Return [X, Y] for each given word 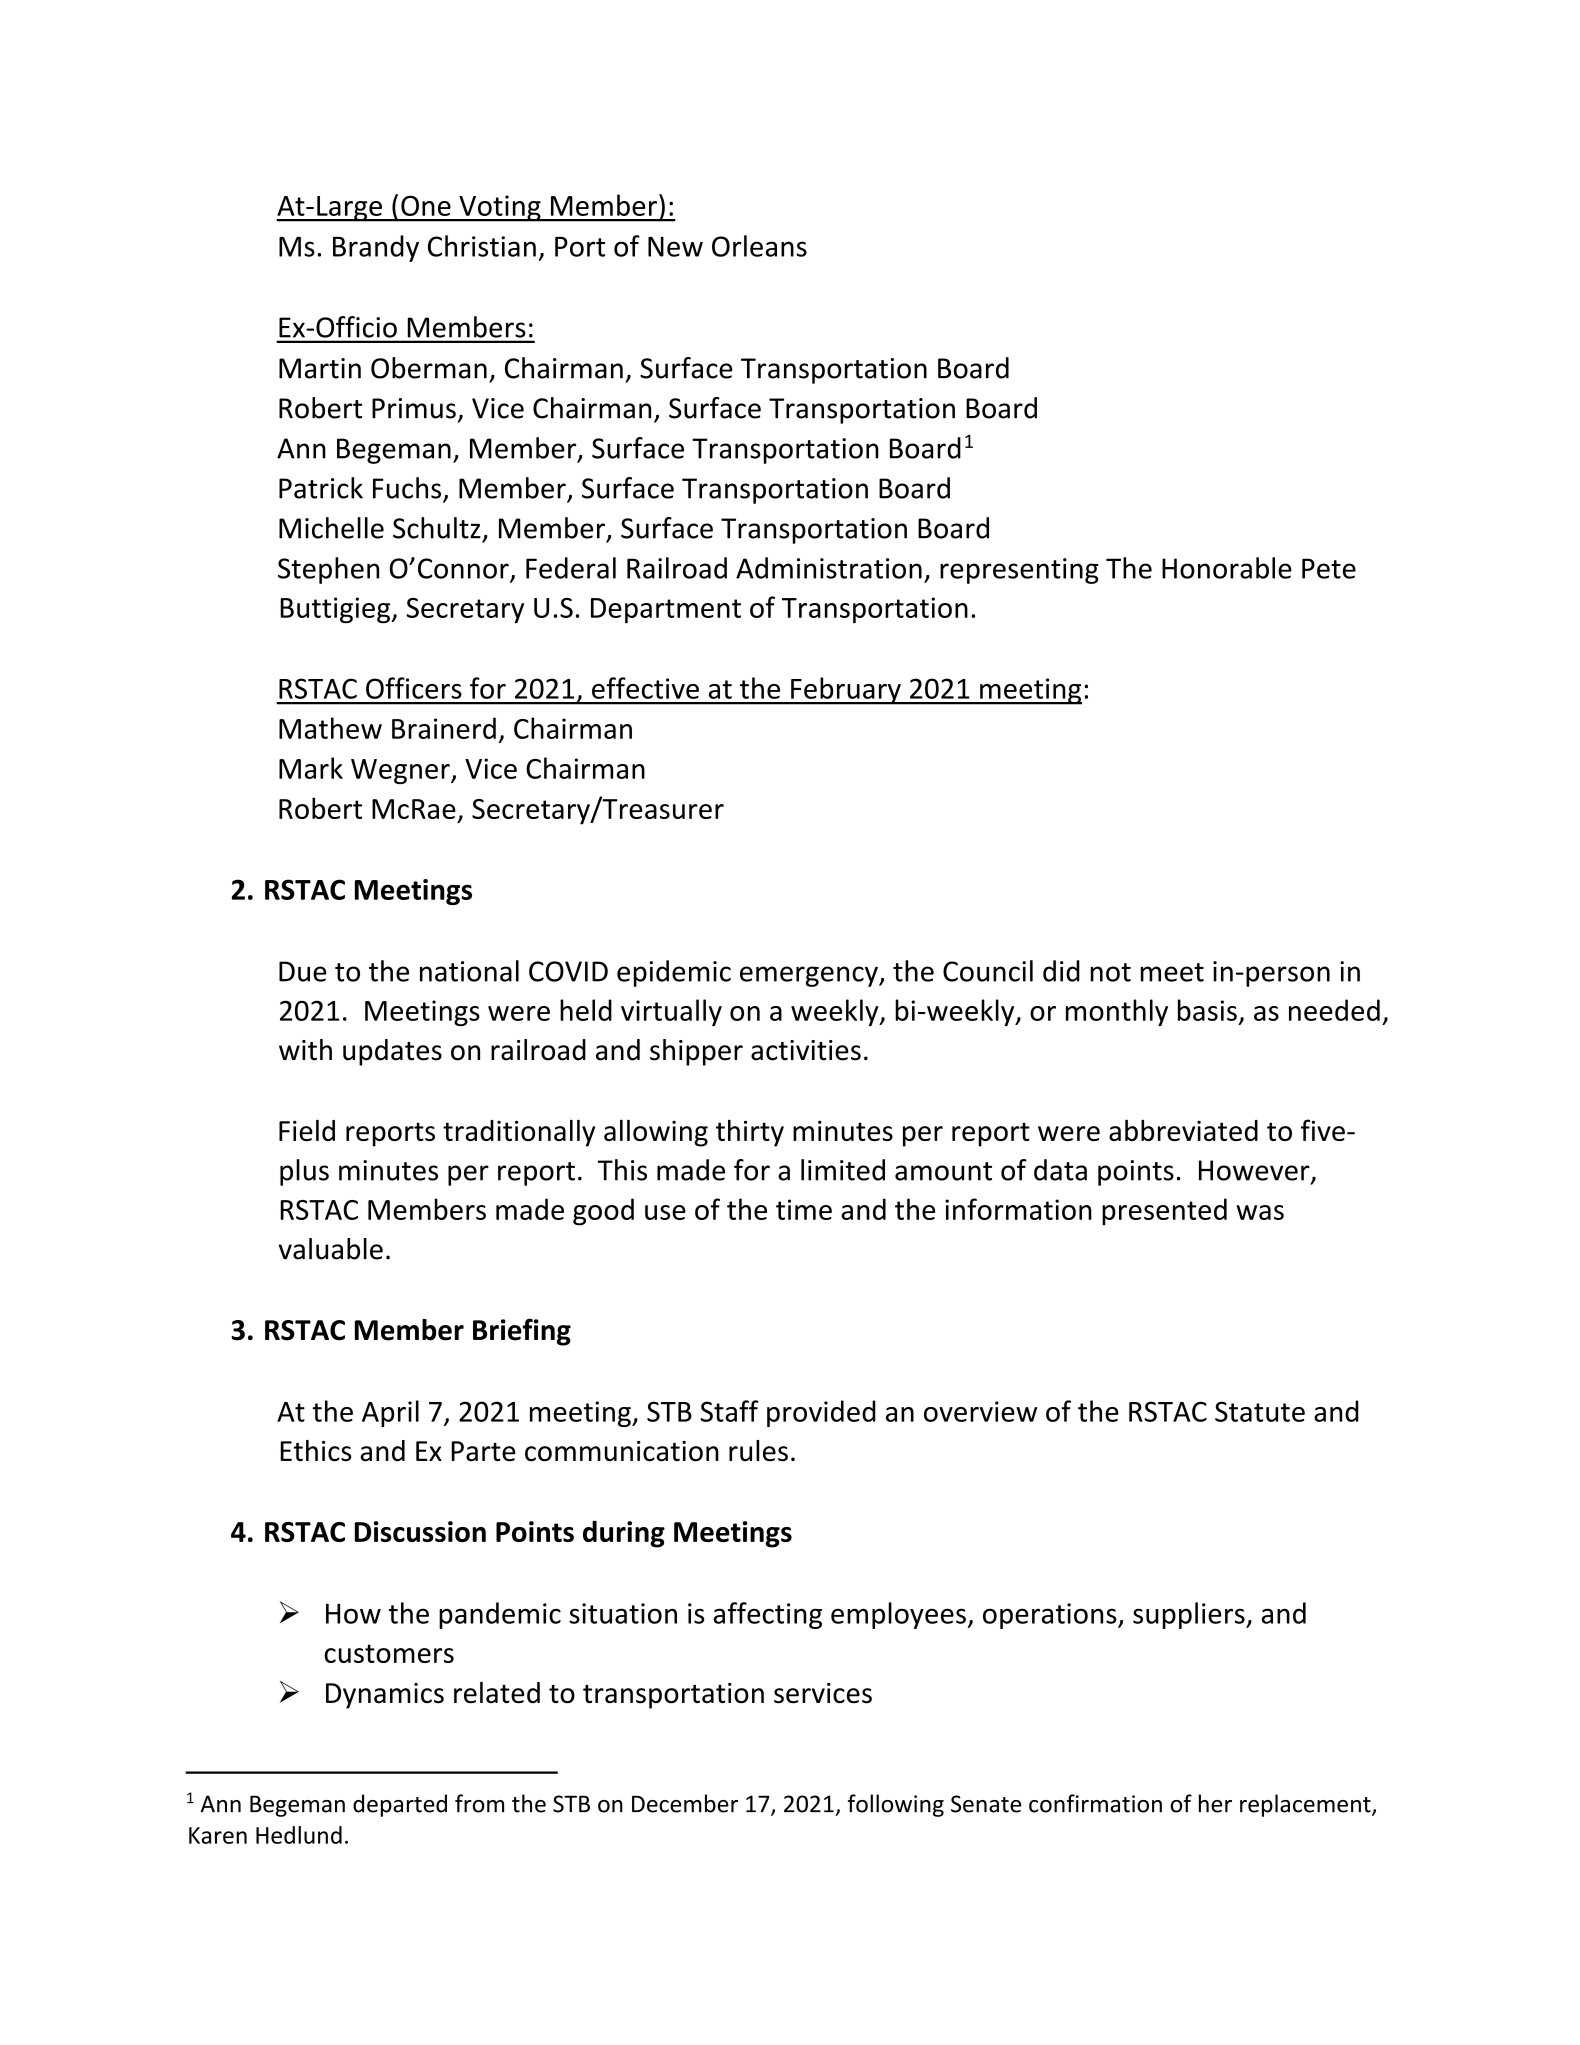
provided [821, 1413]
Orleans [759, 246]
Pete [1329, 568]
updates [392, 1052]
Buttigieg [336, 610]
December [685, 1803]
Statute [1260, 1411]
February [846, 691]
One [426, 205]
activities [806, 1050]
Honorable [1227, 568]
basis [1207, 1010]
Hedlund [299, 1835]
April [390, 1413]
